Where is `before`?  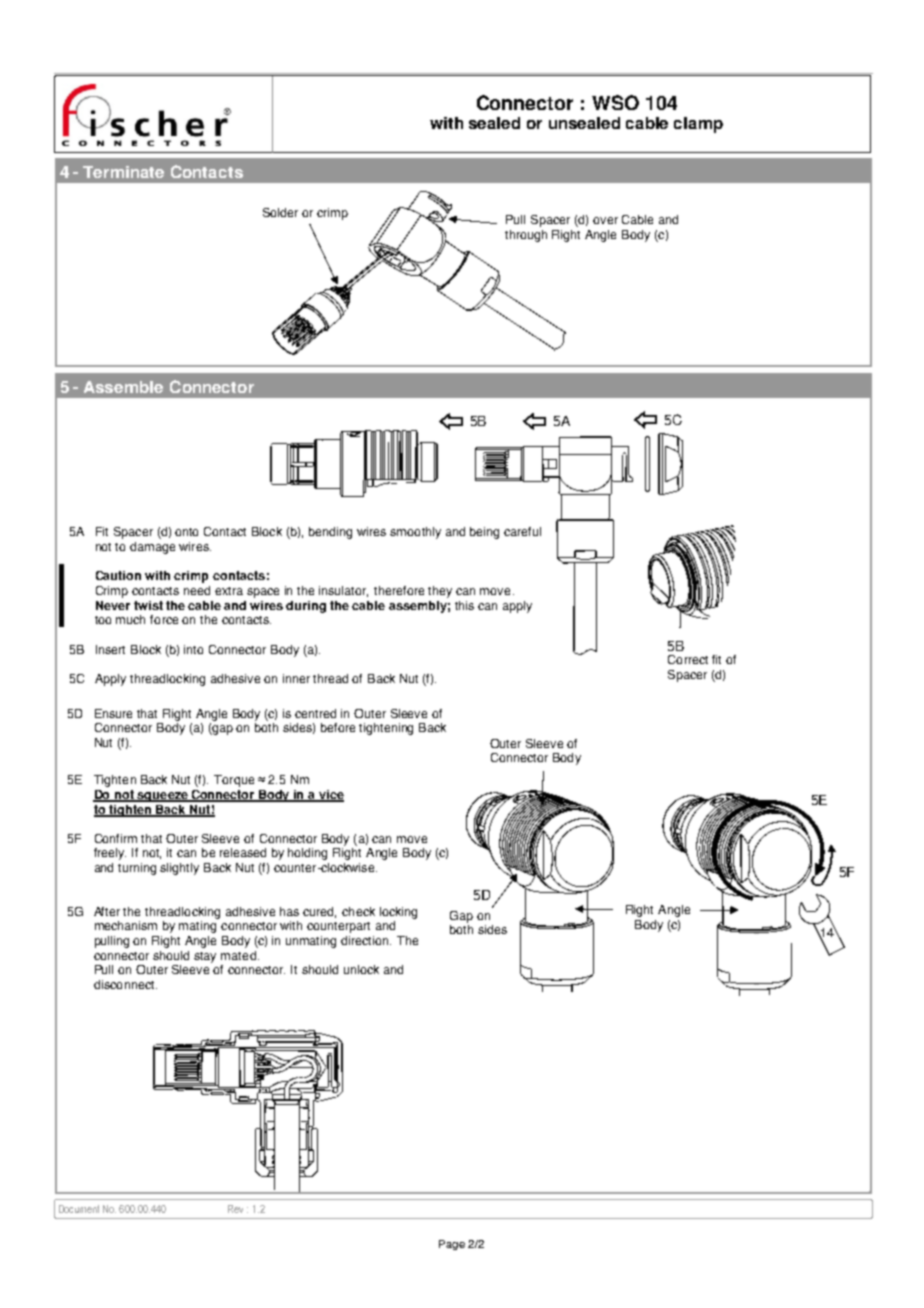
before is located at coordinates (338, 727).
